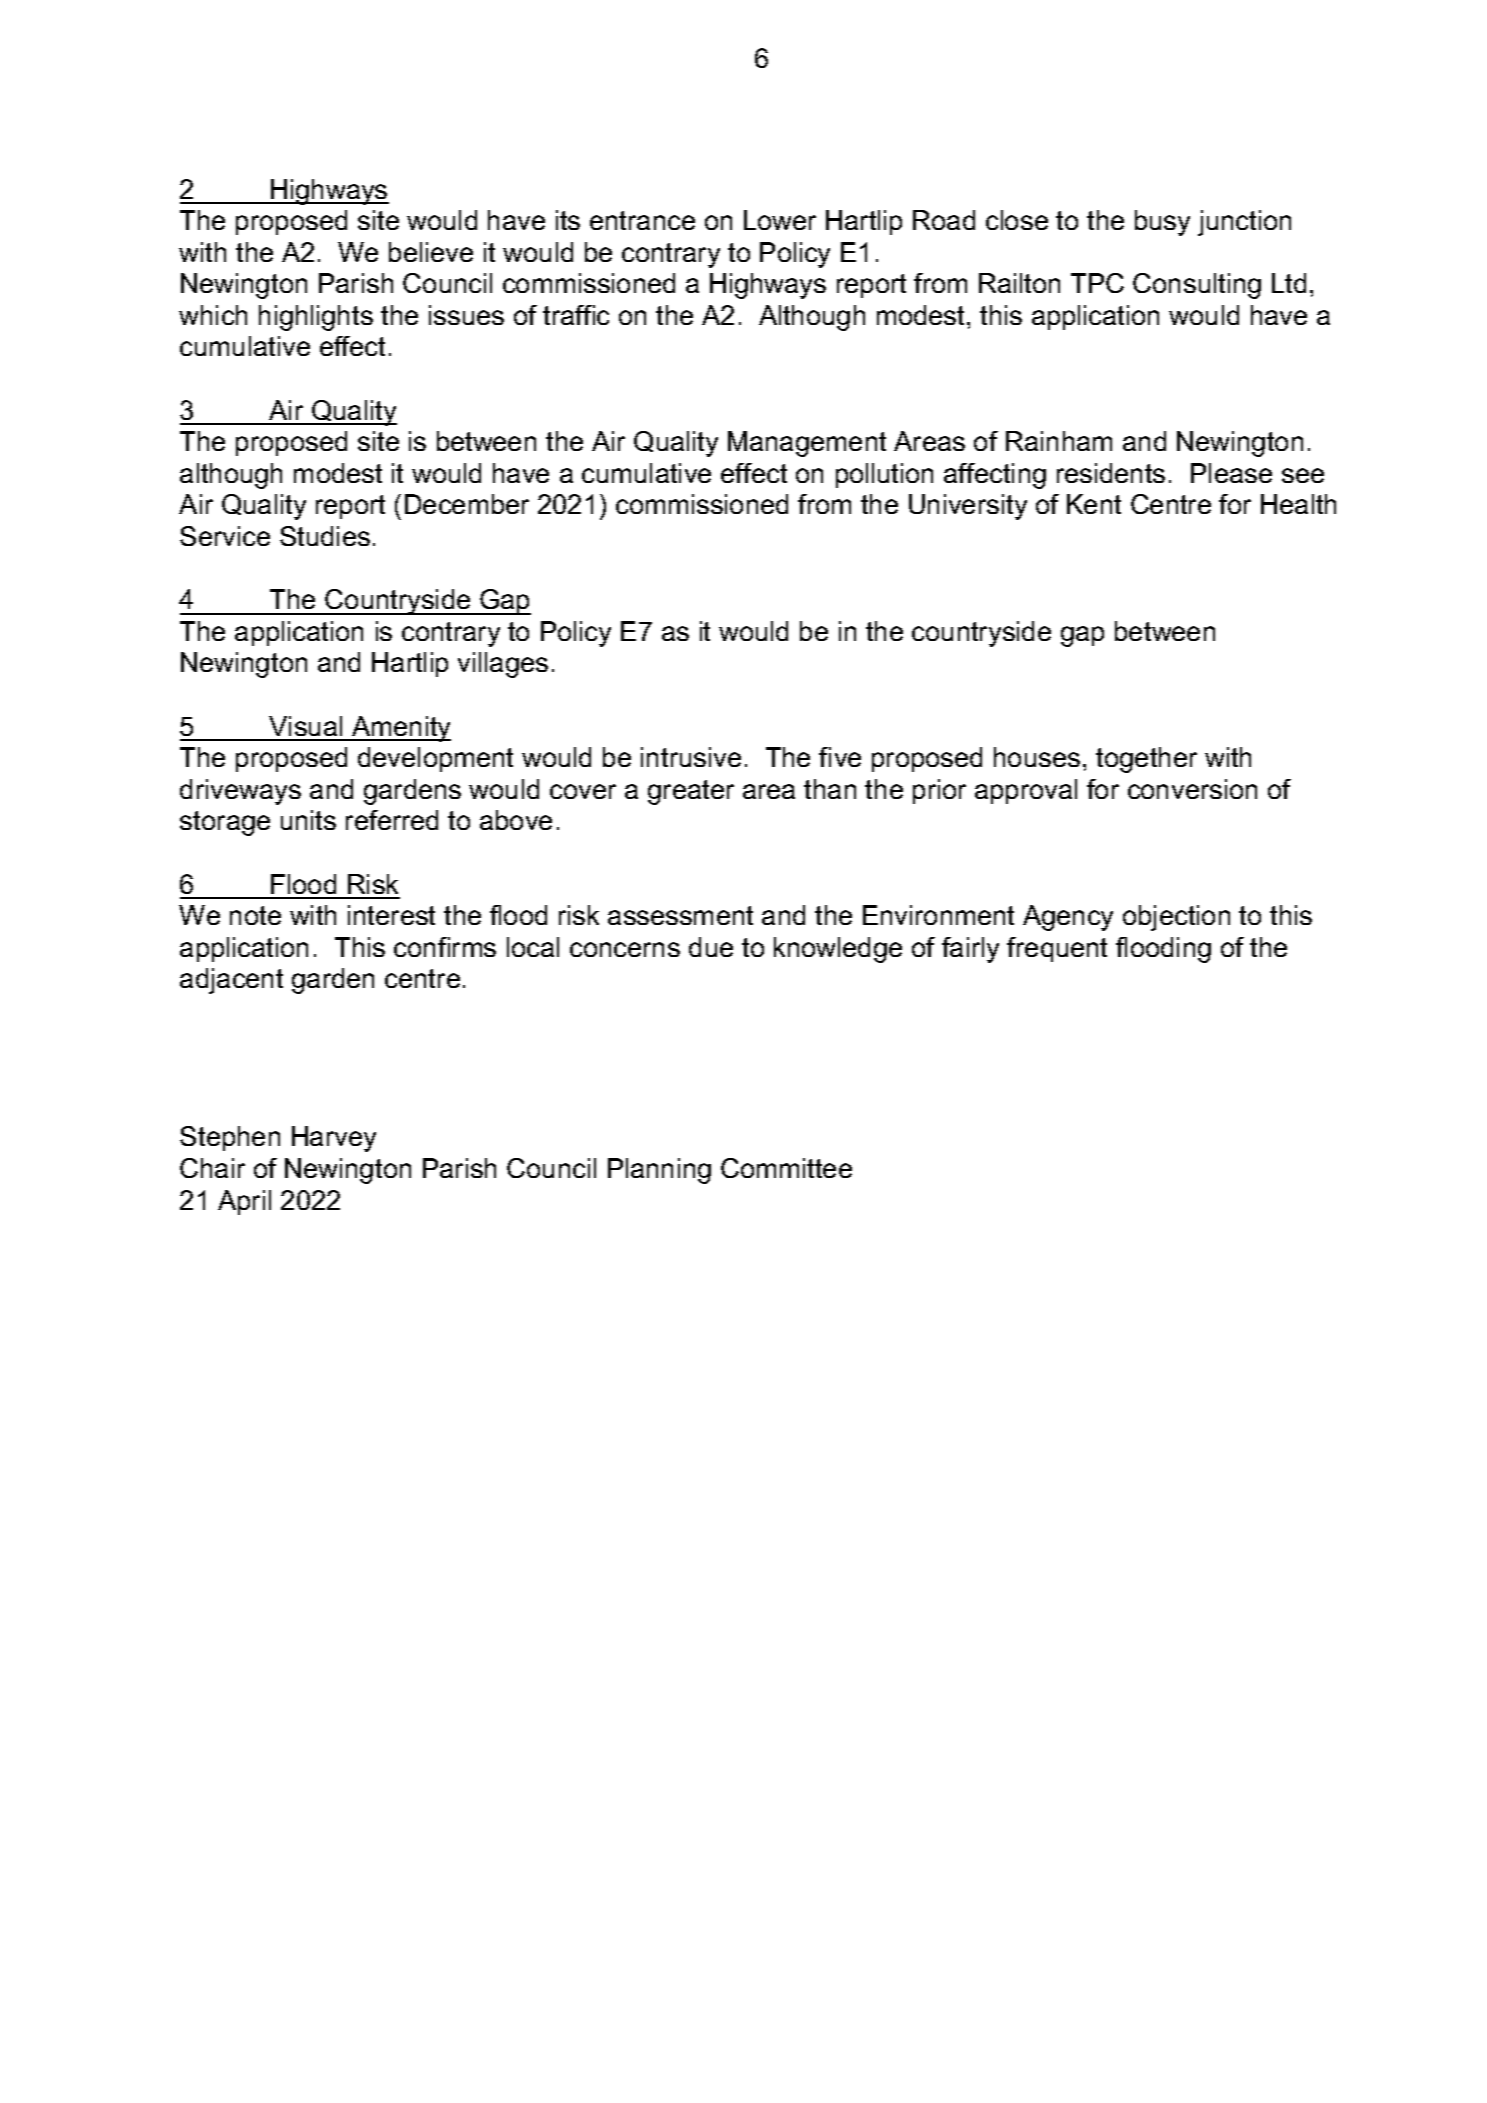 Image resolution: width=1487 pixels, height=2103 pixels. Describe the element at coordinates (1146, 760) in the screenshot. I see `together` at that location.
